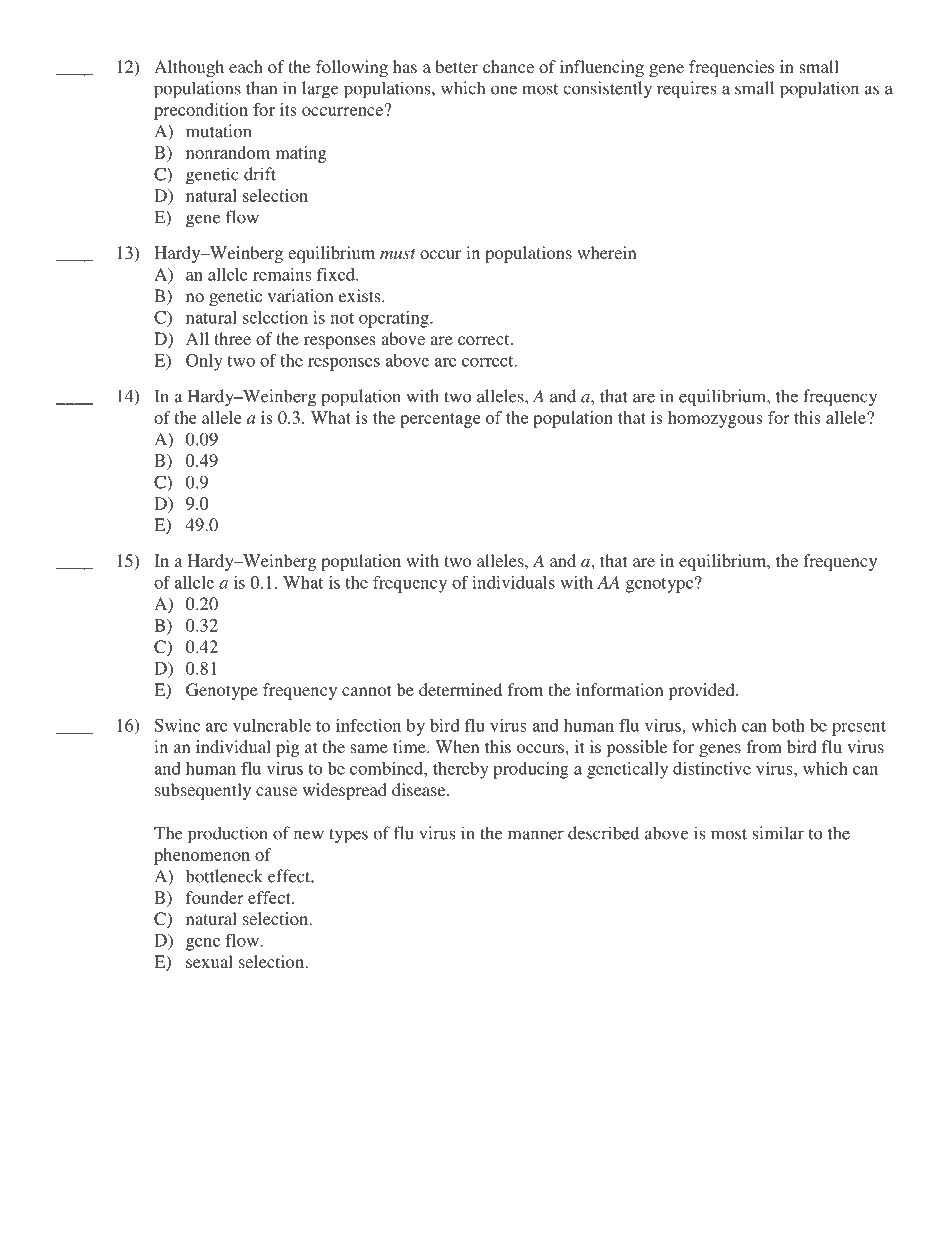  Describe the element at coordinates (715, 419) in the image. I see `homozygous` at that location.
